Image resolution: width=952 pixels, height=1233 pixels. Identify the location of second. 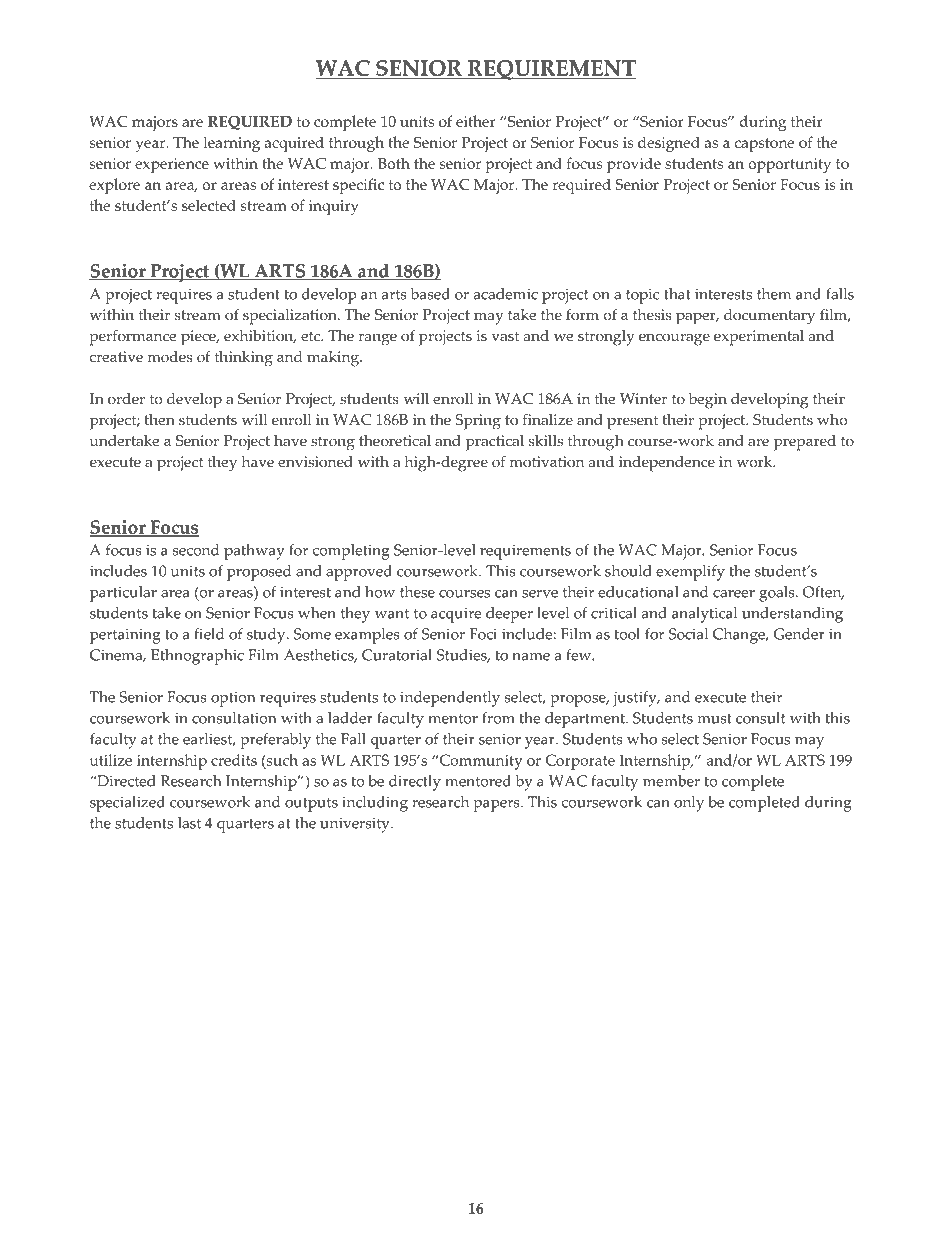
(196, 550).
